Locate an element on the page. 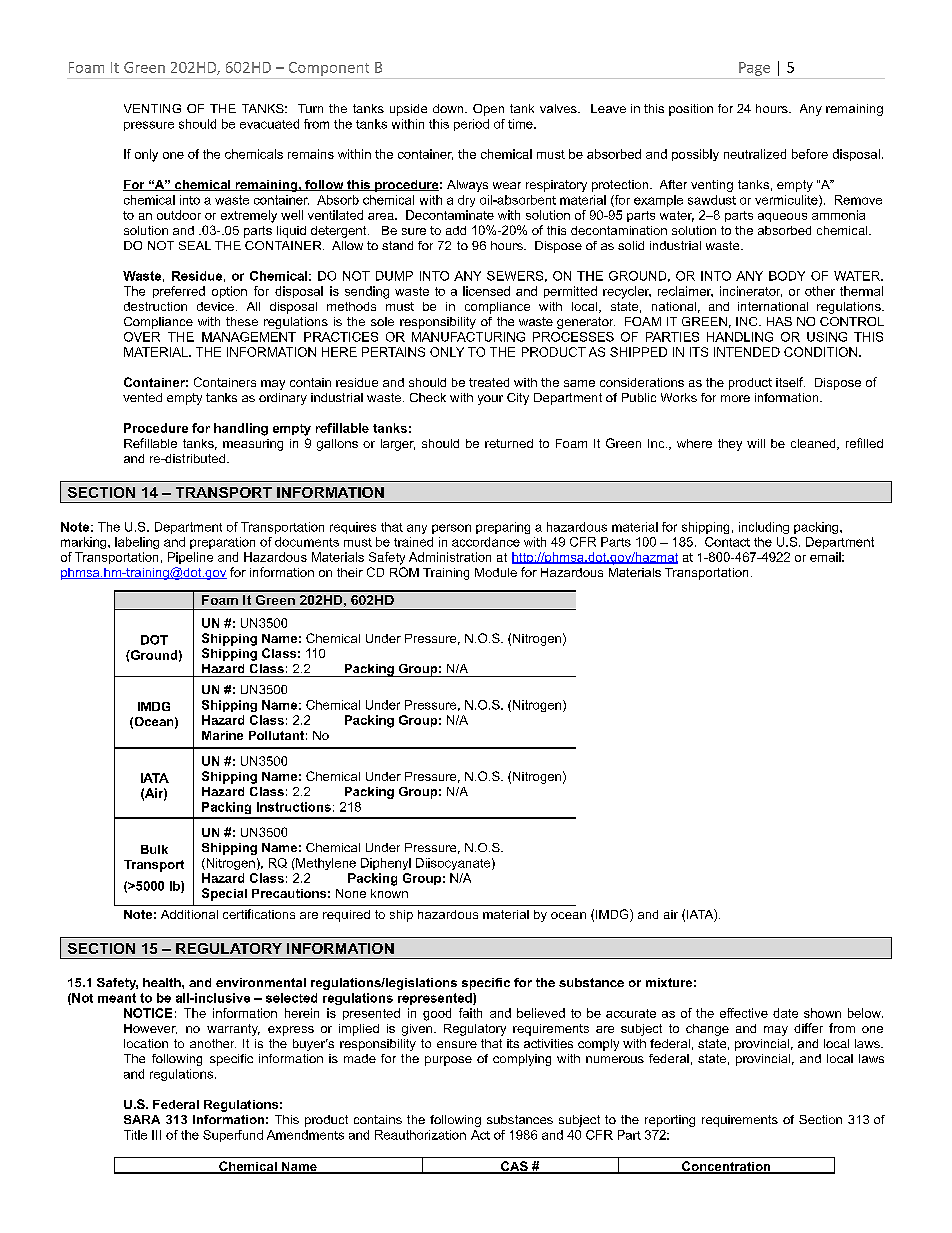 The image size is (952, 1233). Pollutant is located at coordinates (276, 735).
